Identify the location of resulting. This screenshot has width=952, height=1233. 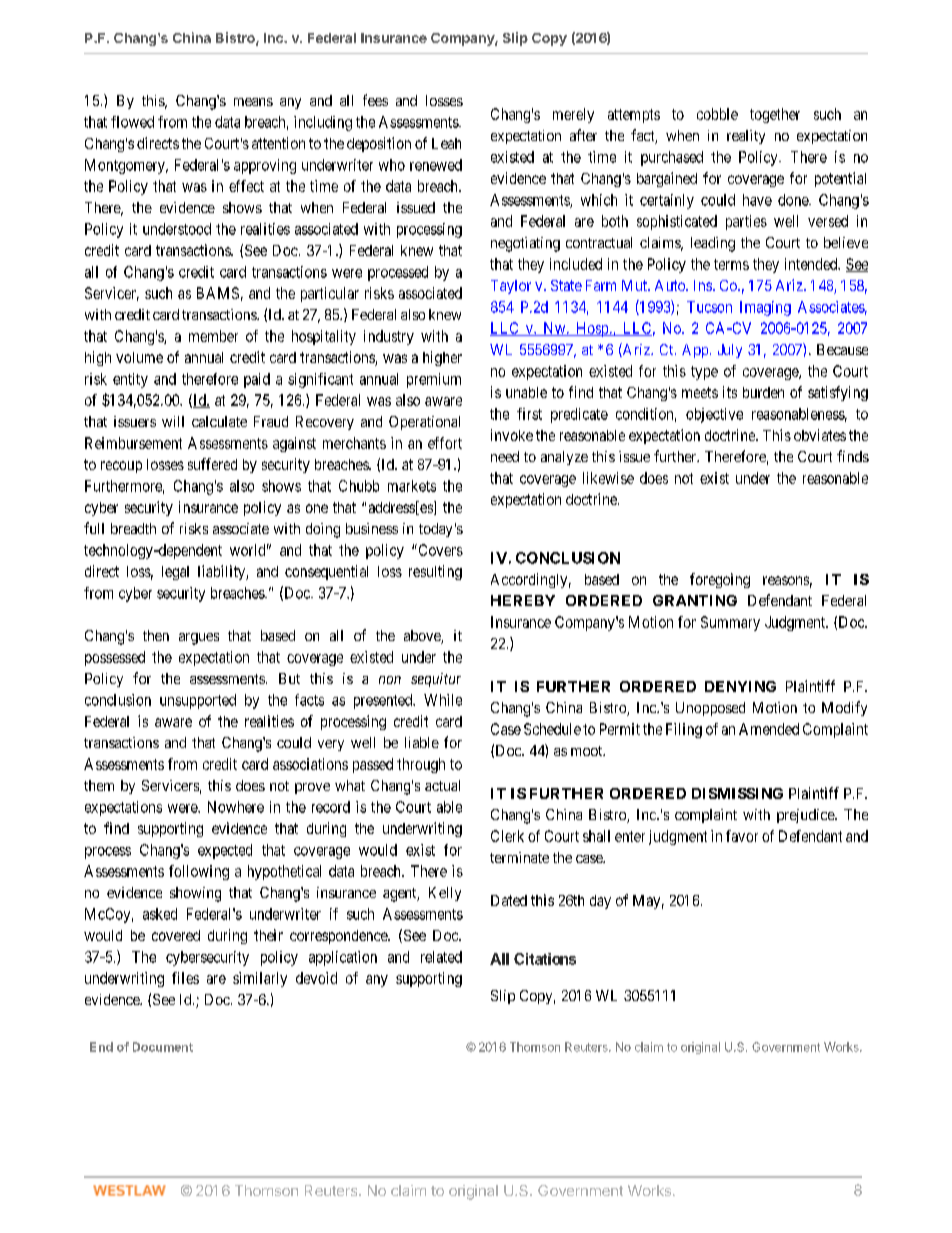
(435, 572).
